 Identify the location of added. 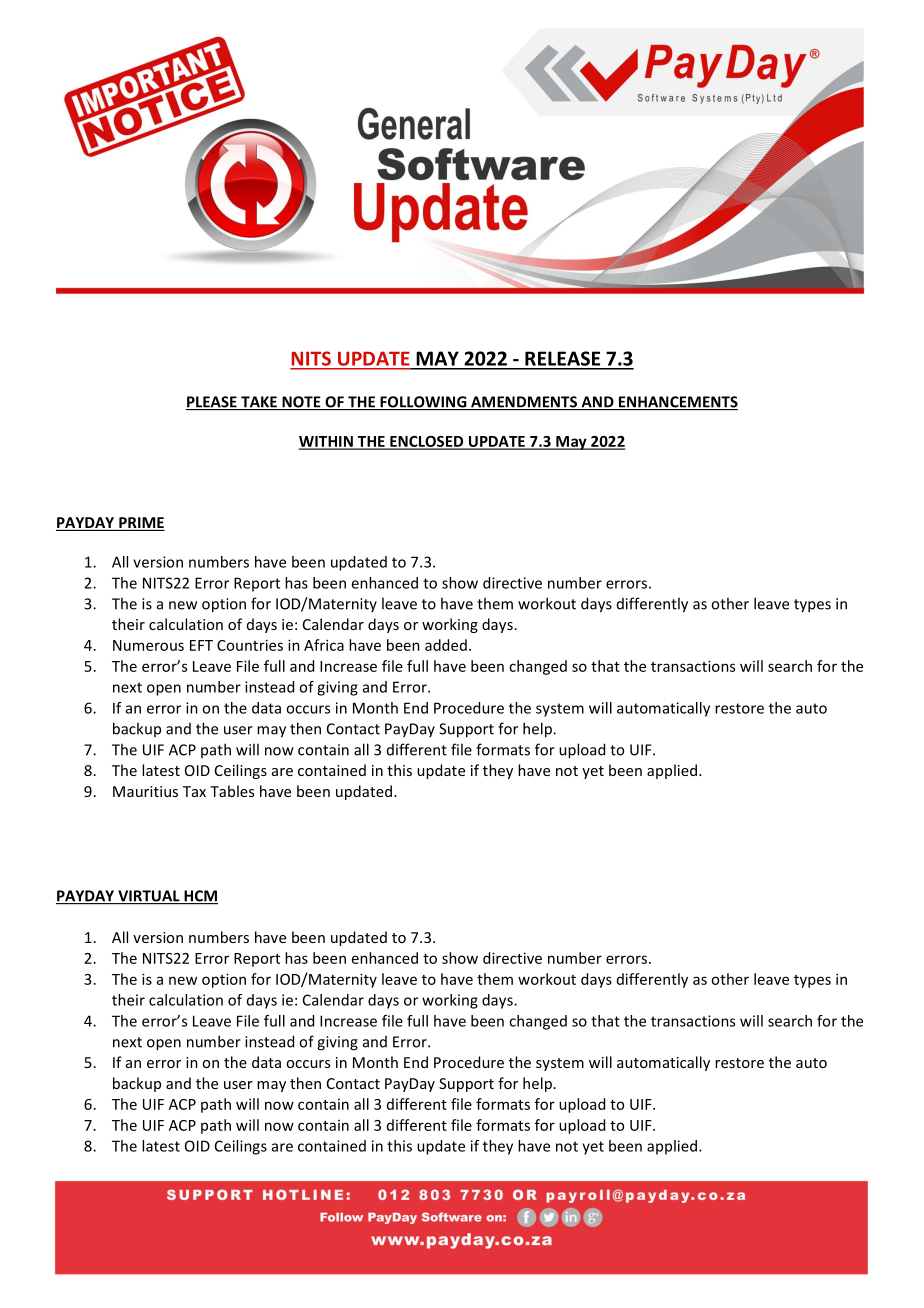
(446, 645).
